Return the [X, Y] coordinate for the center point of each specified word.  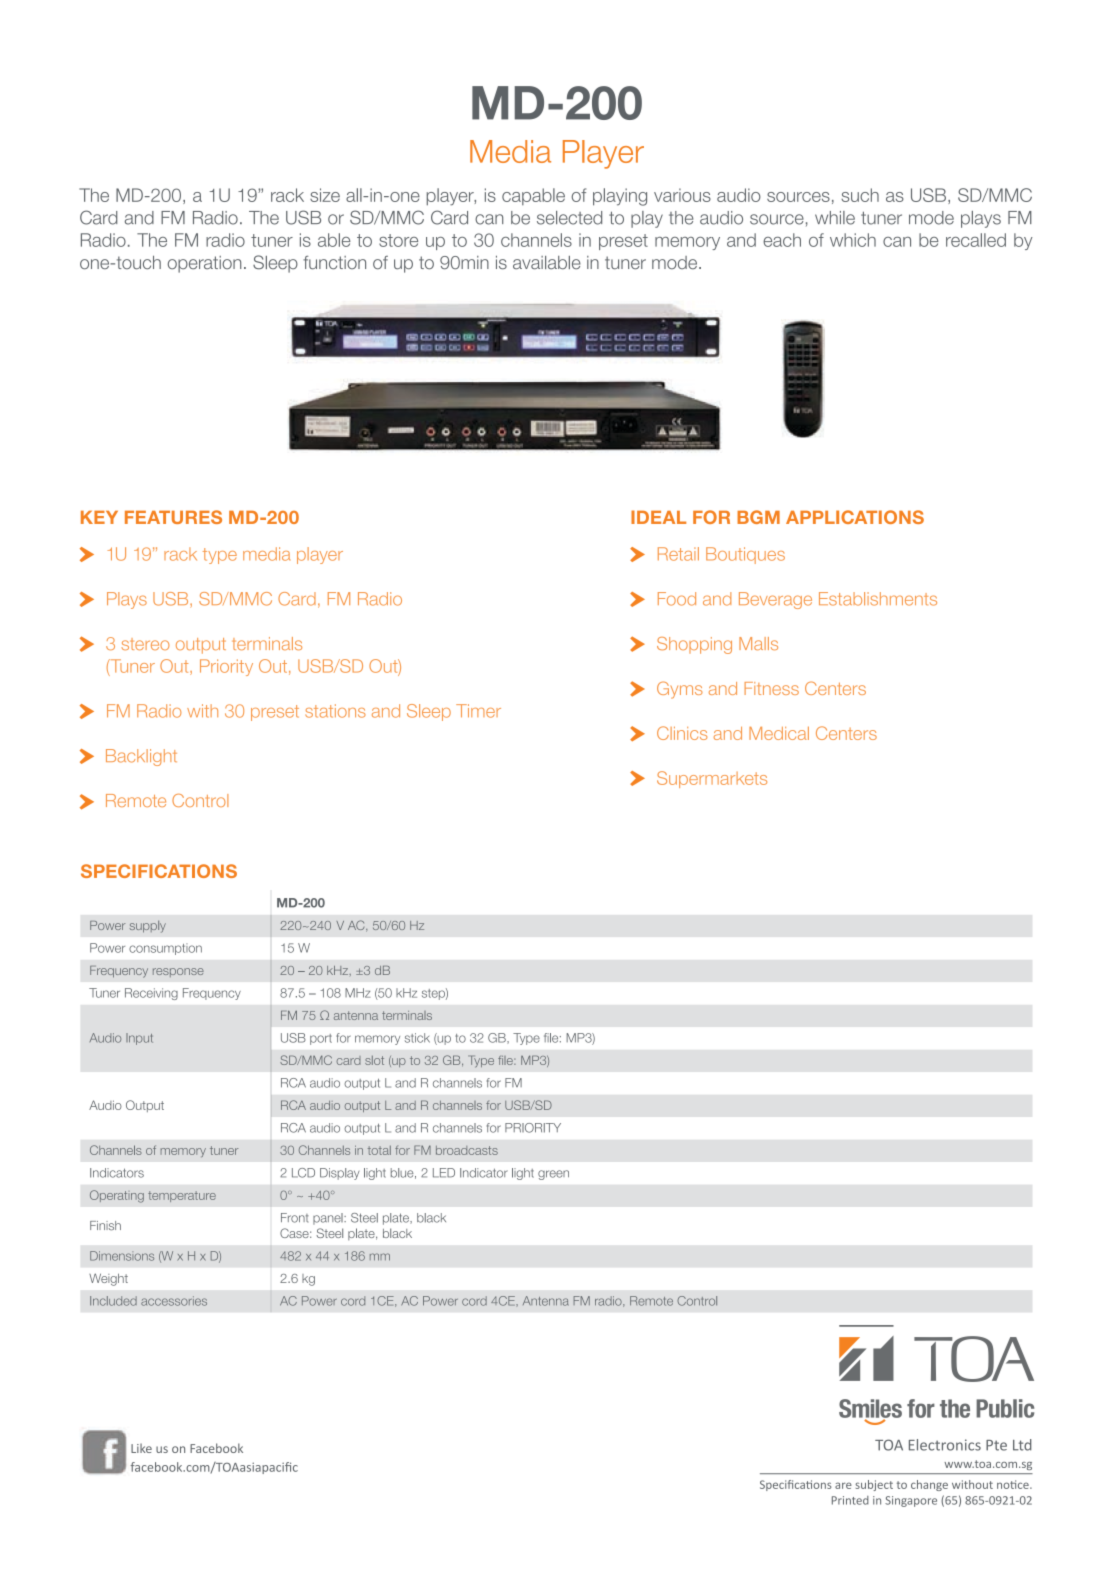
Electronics [945, 1445]
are [843, 1485]
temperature [182, 1196]
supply [148, 927]
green [553, 1175]
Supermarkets [712, 779]
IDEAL [658, 517]
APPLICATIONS [855, 517]
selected [569, 218]
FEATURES [173, 517]
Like [141, 1448]
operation [204, 264]
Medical [779, 733]
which [853, 240]
